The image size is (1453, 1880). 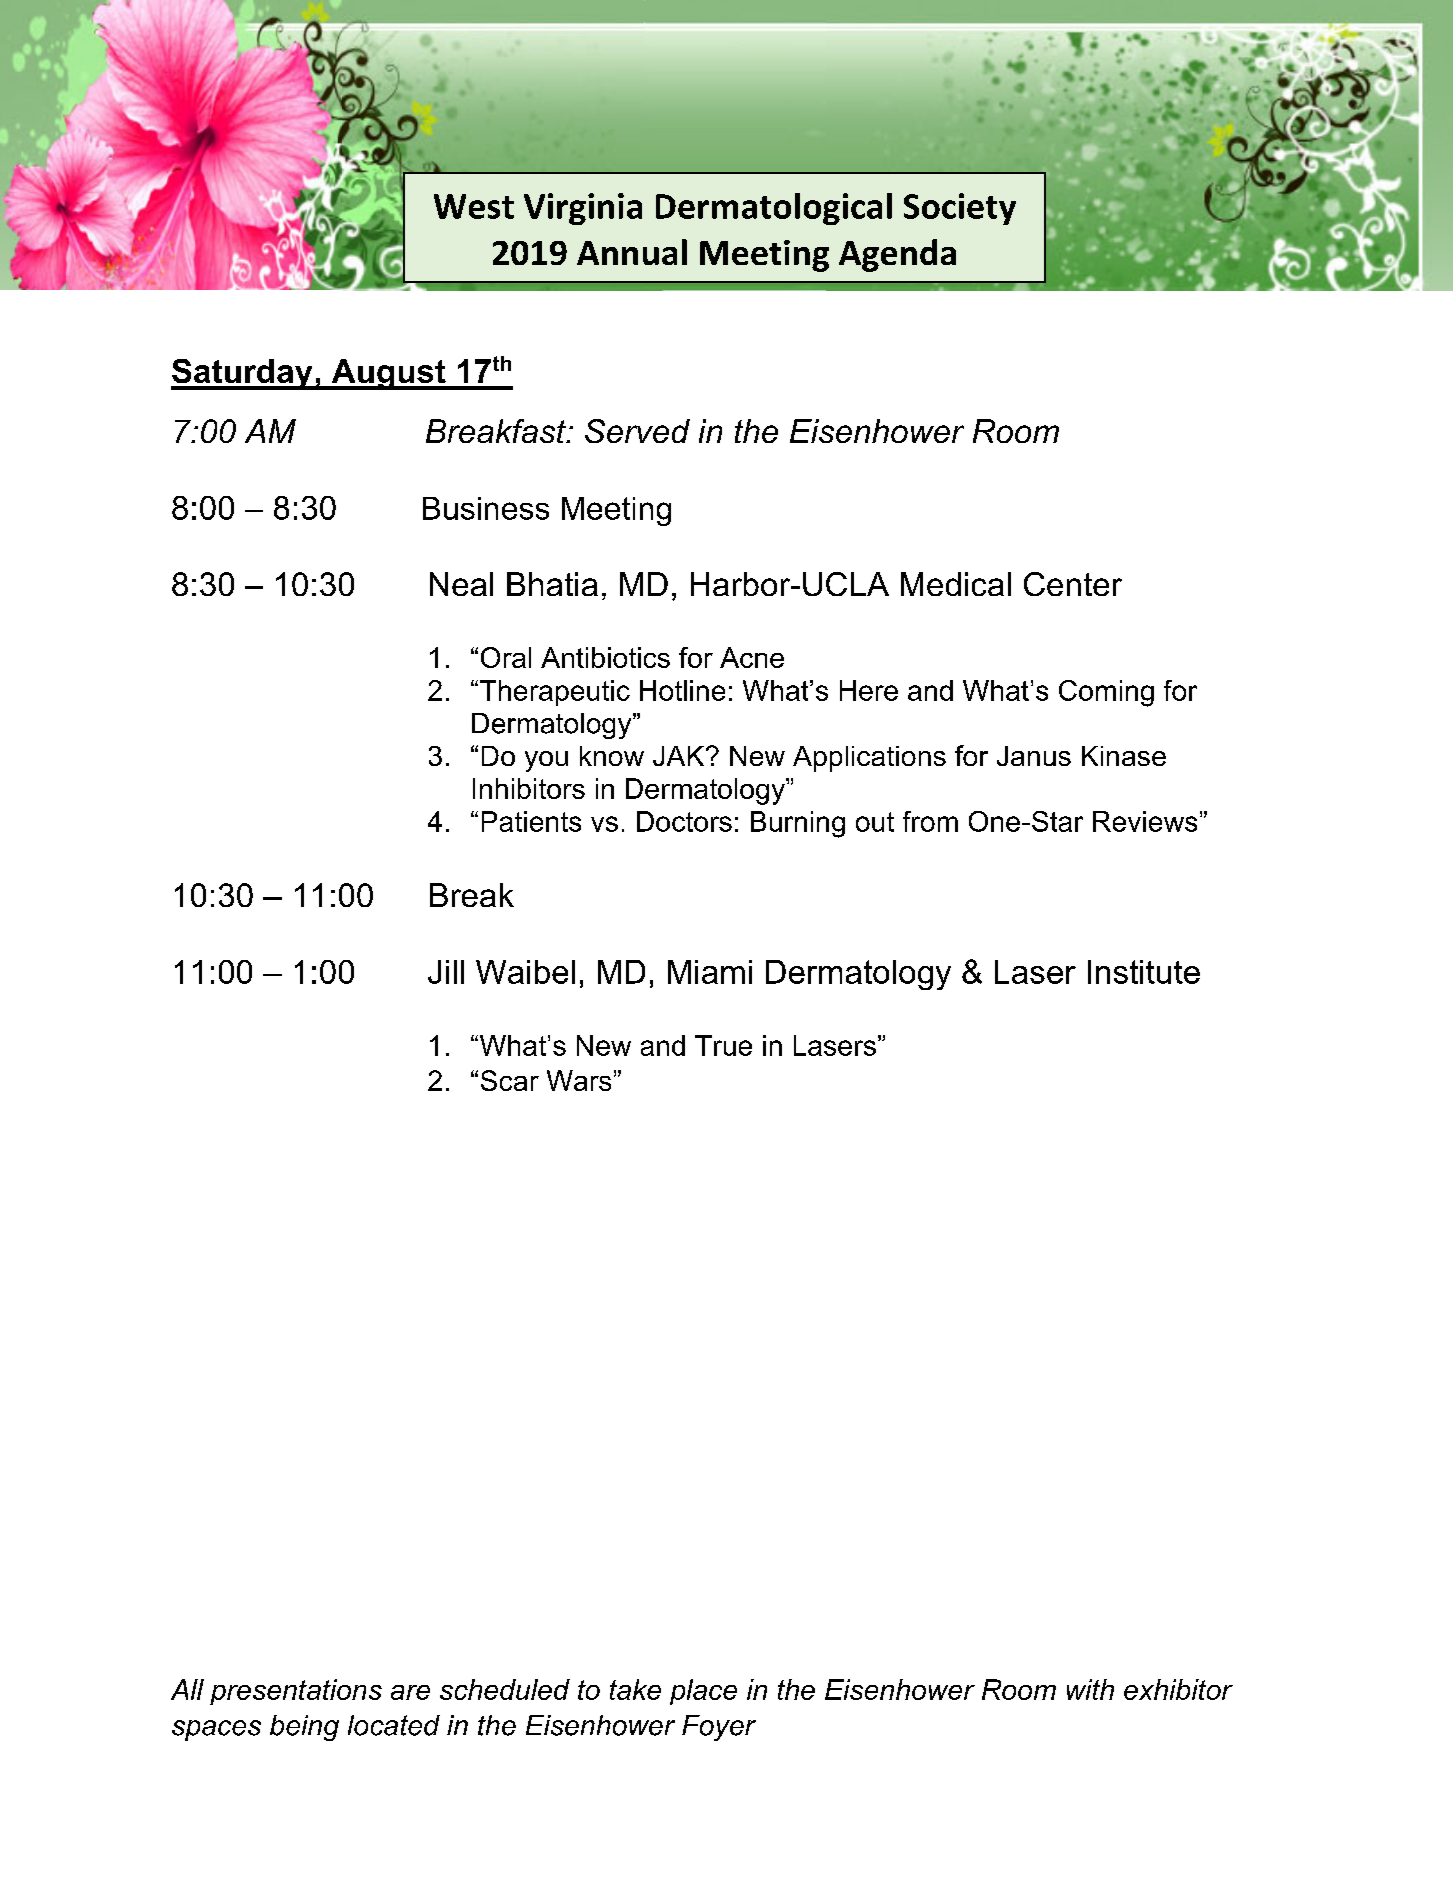 I want to click on take, so click(x=635, y=1689).
